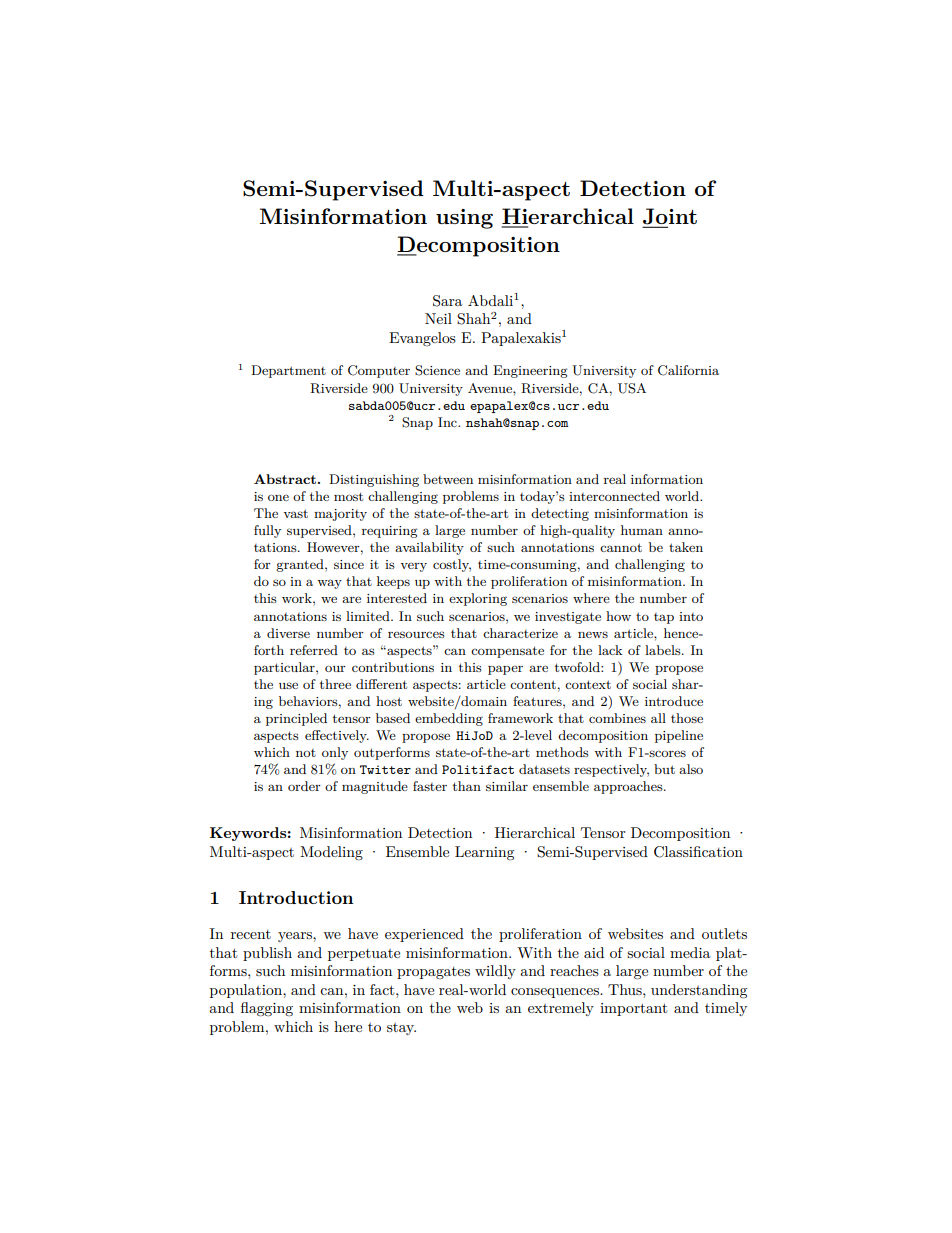  What do you see at coordinates (335, 753) in the screenshot?
I see `only` at bounding box center [335, 753].
